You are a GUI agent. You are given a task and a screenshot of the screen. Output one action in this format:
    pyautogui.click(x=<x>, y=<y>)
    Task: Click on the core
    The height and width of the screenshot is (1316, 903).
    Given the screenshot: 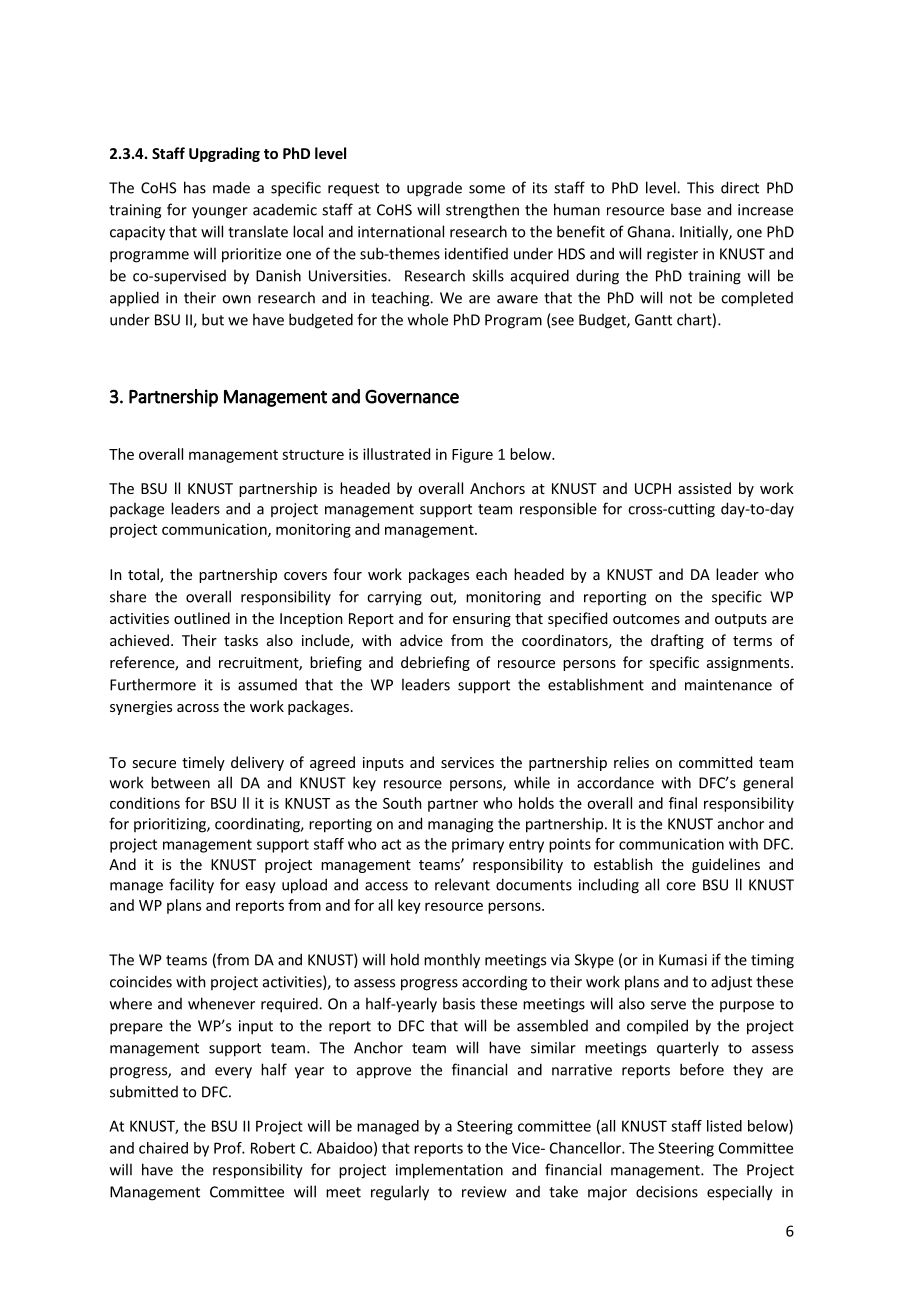 What is the action you would take?
    pyautogui.click(x=681, y=886)
